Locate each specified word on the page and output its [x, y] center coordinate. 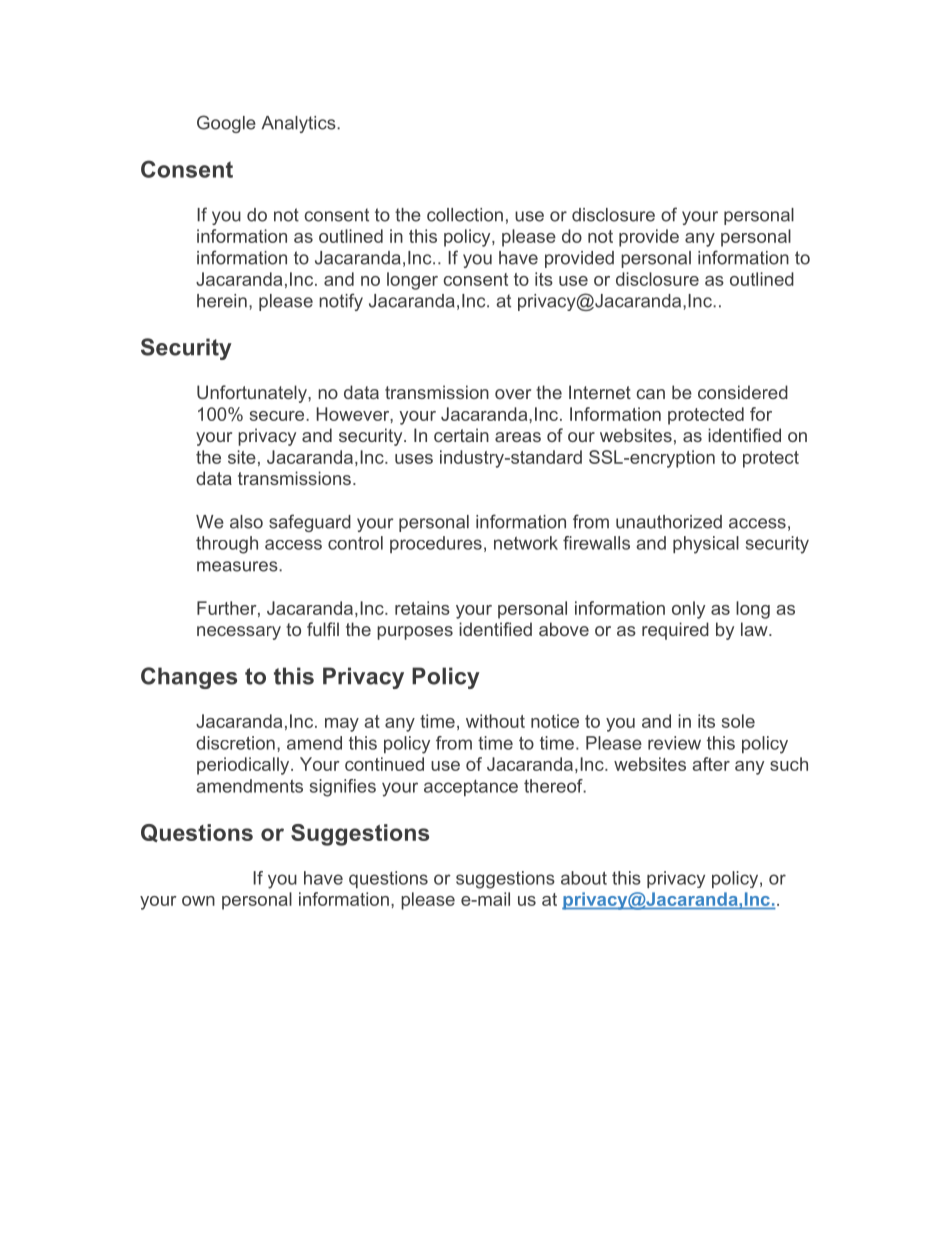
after [711, 764]
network [526, 543]
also [246, 522]
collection [465, 215]
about [584, 878]
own [198, 901]
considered [743, 392]
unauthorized [669, 522]
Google [226, 124]
